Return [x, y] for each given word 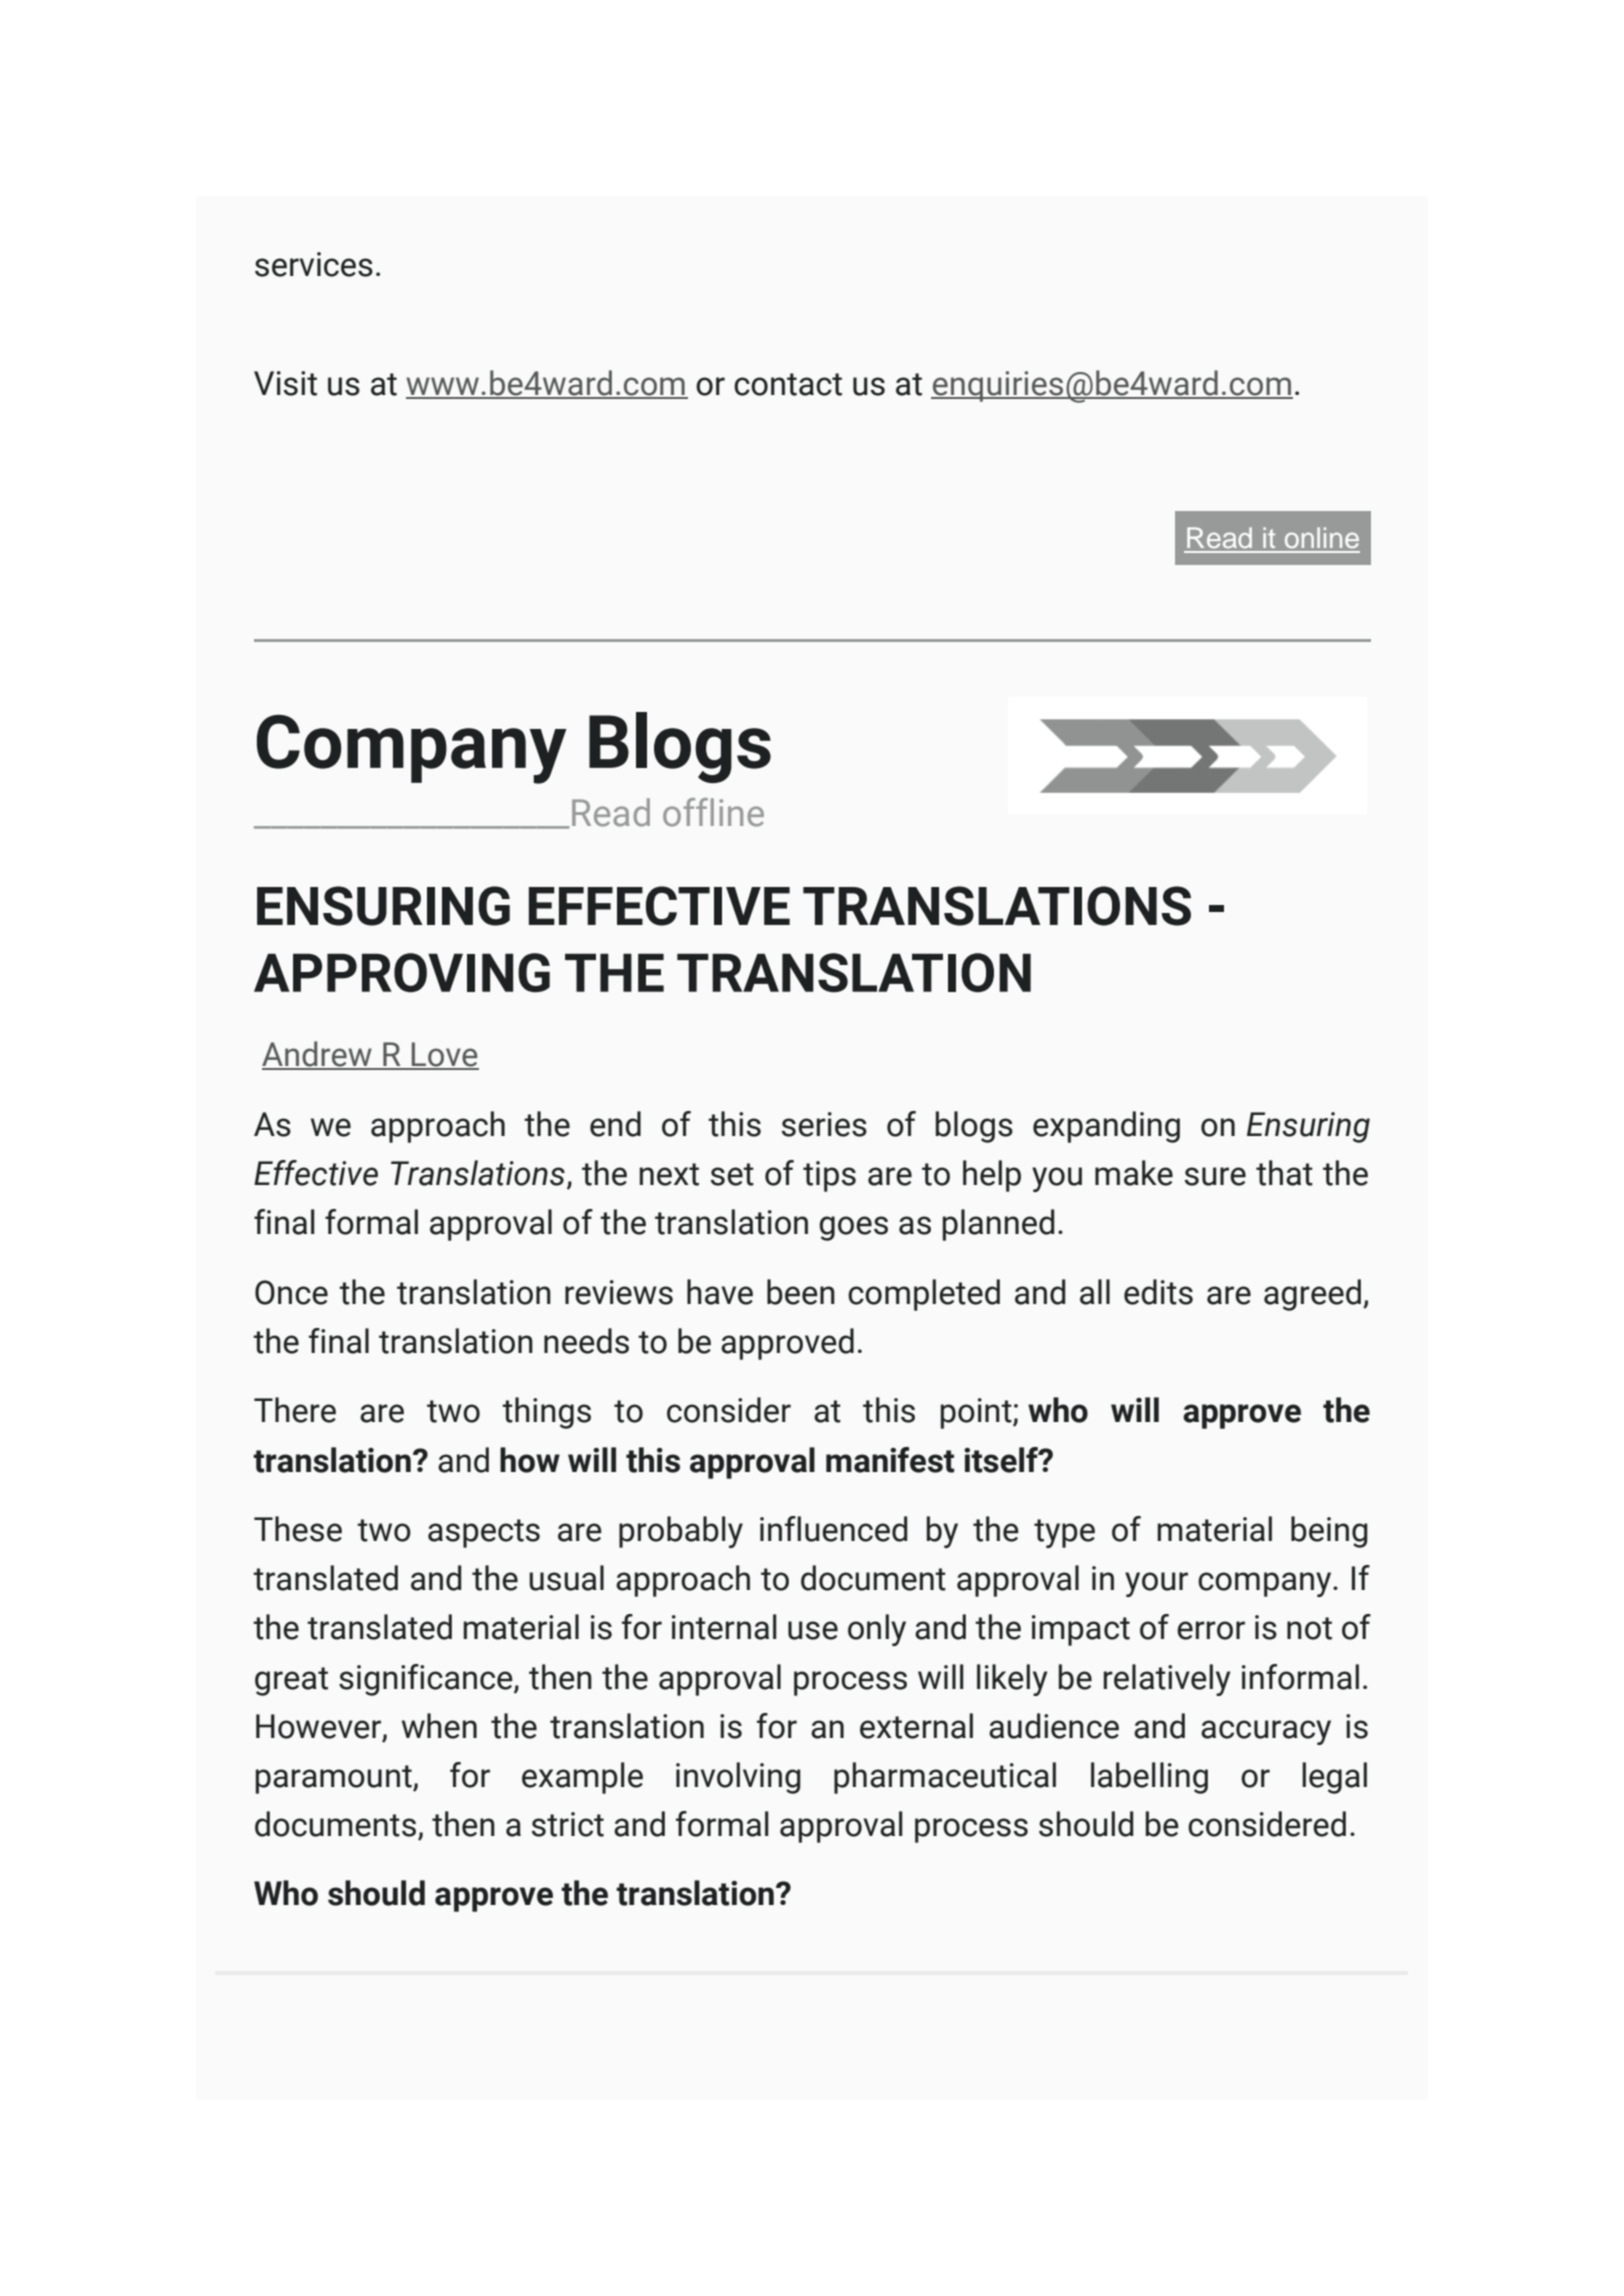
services [314, 264]
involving [738, 1778]
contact [788, 384]
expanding [1106, 1127]
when [439, 1726]
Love [444, 1055]
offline [713, 812]
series [824, 1124]
